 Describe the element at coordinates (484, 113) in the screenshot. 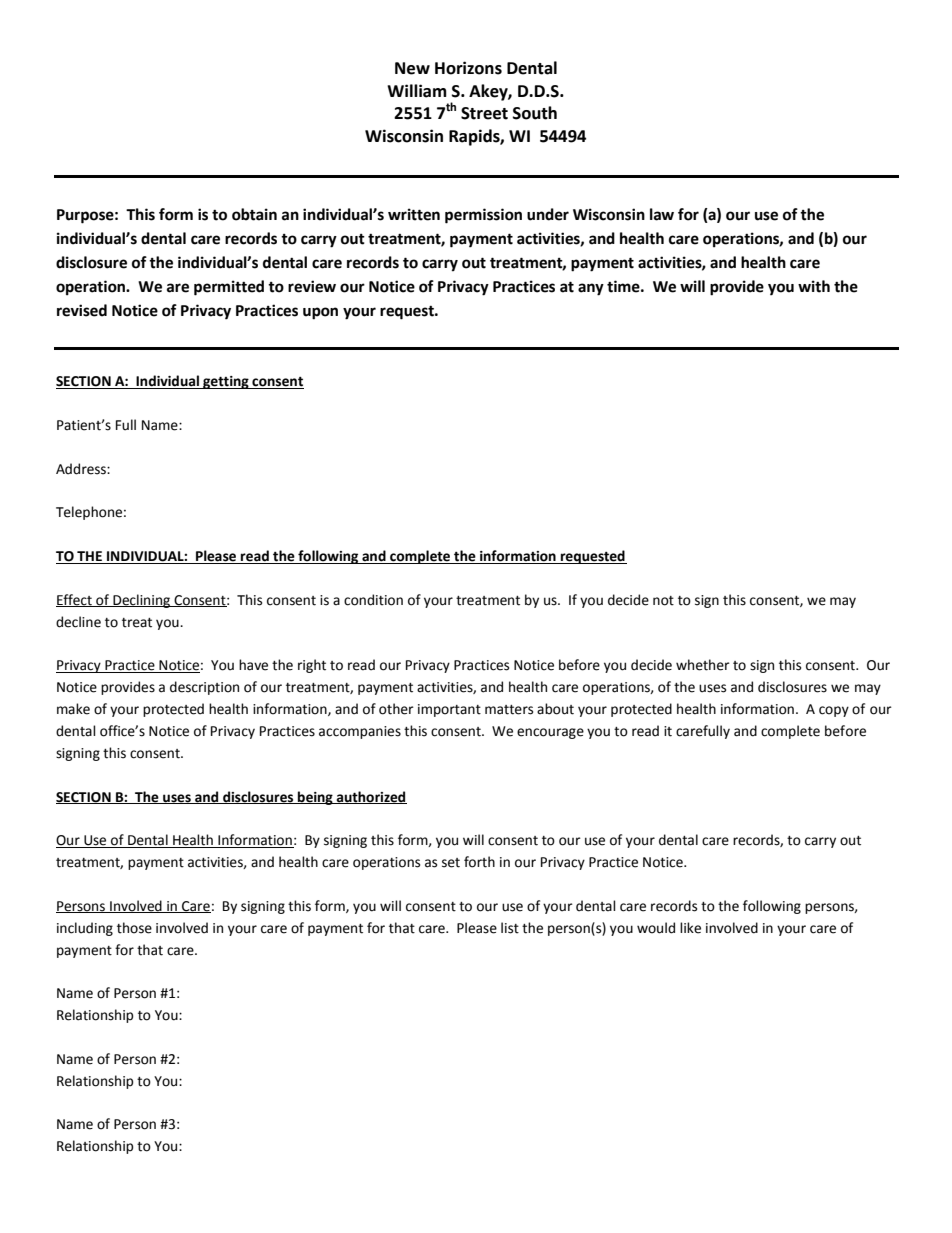

I see `Street` at that location.
